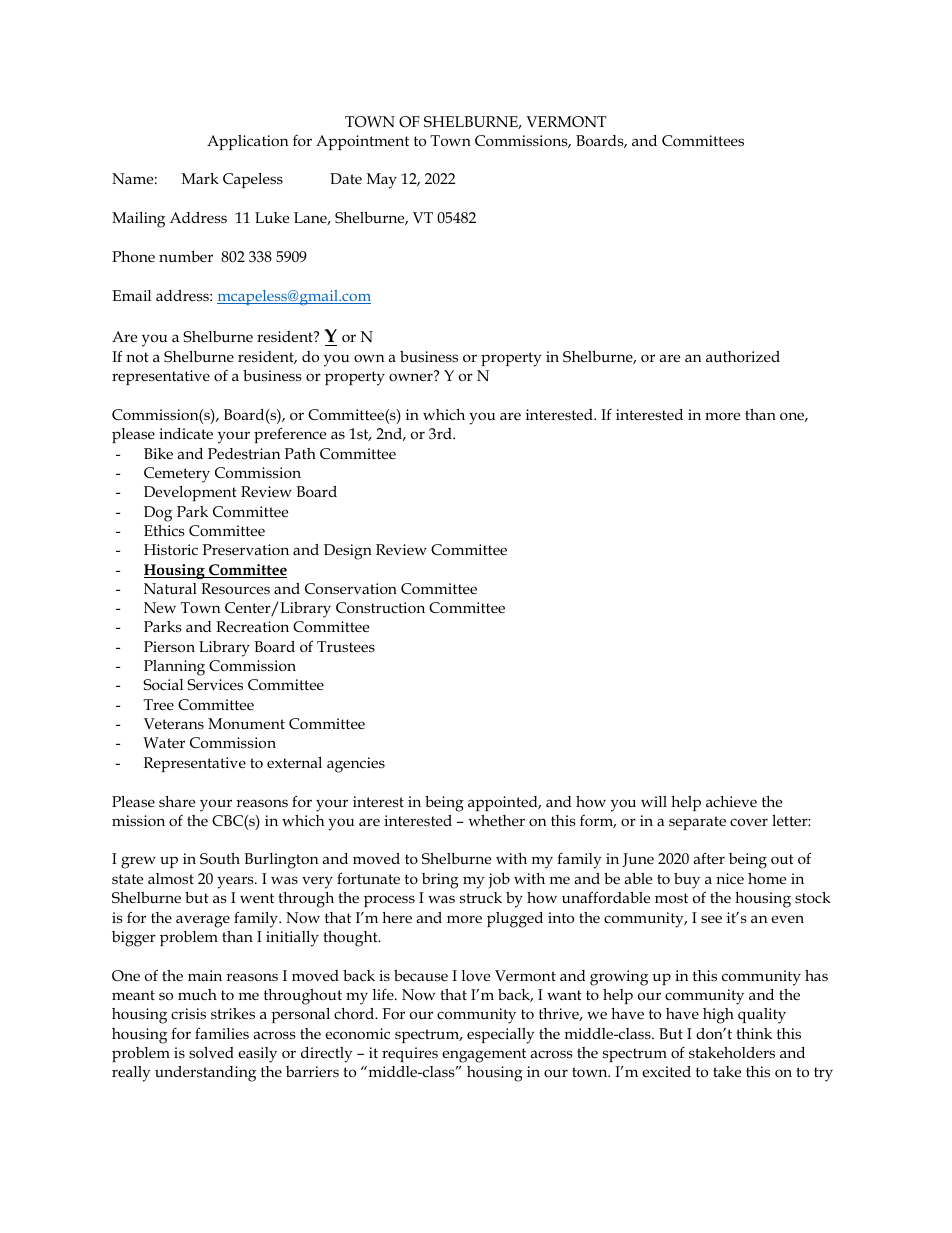  What do you see at coordinates (200, 178) in the document?
I see `Mark` at bounding box center [200, 178].
